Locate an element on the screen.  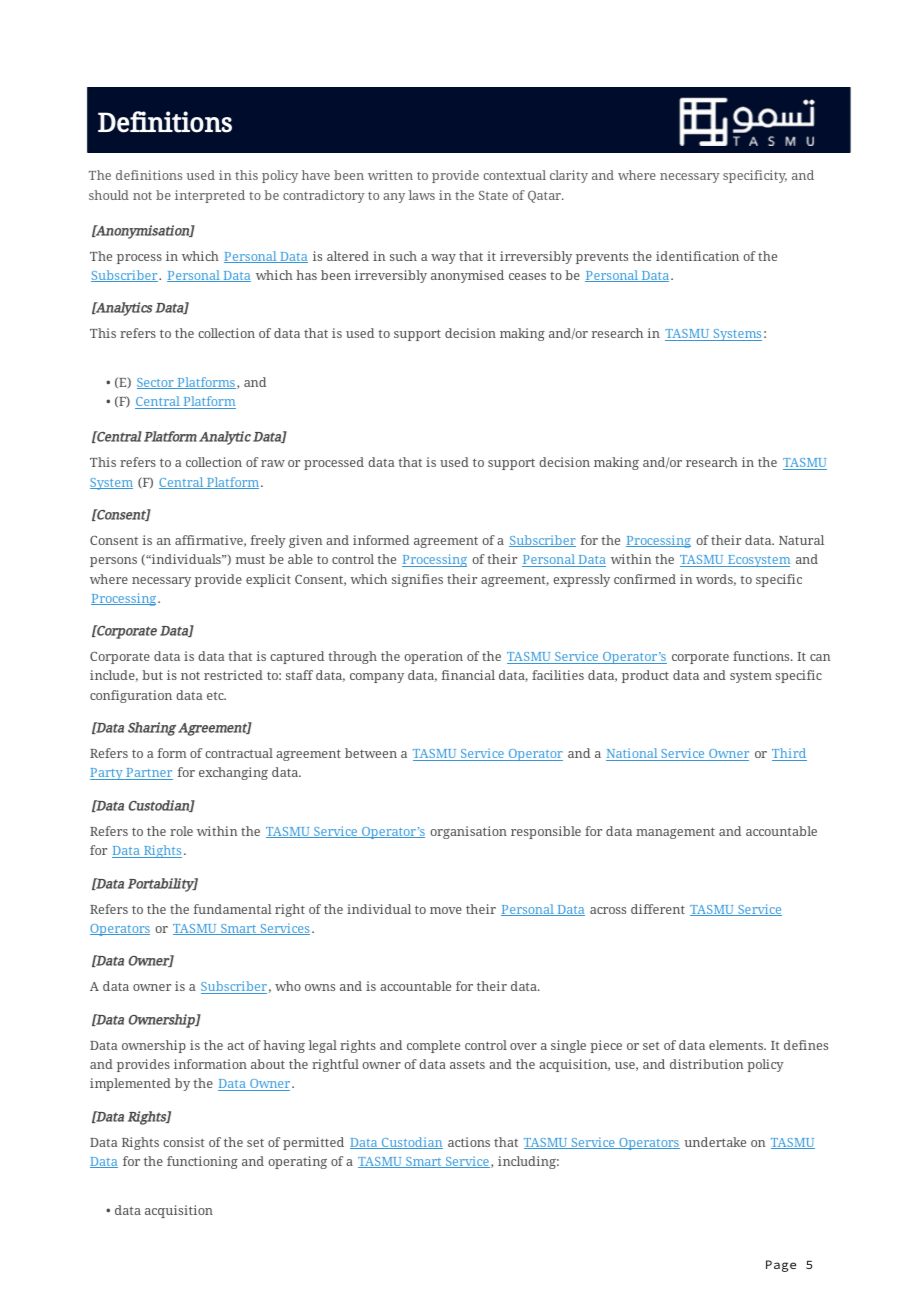
move is located at coordinates (446, 910).
